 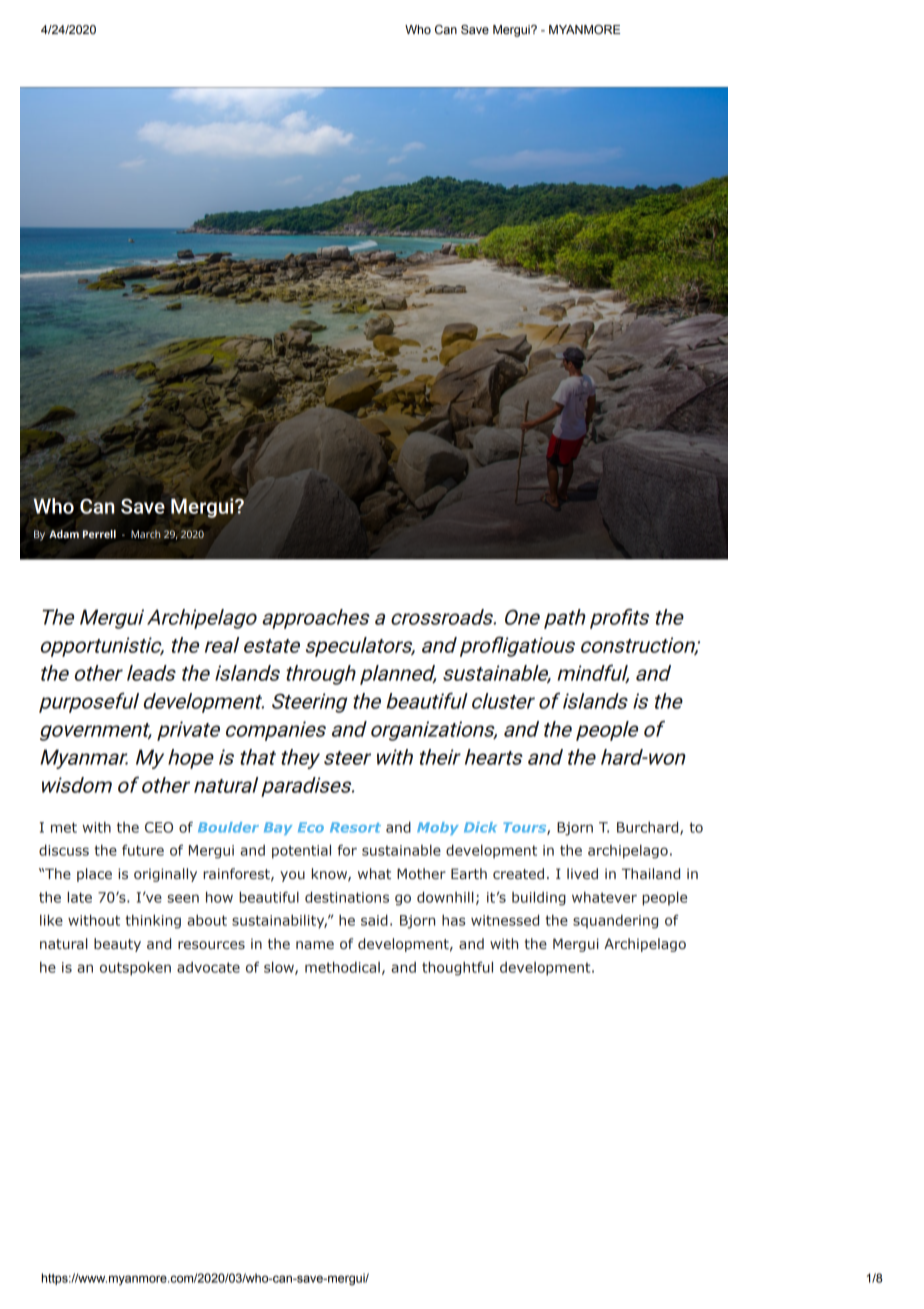 What do you see at coordinates (145, 534) in the screenshot?
I see `March` at bounding box center [145, 534].
